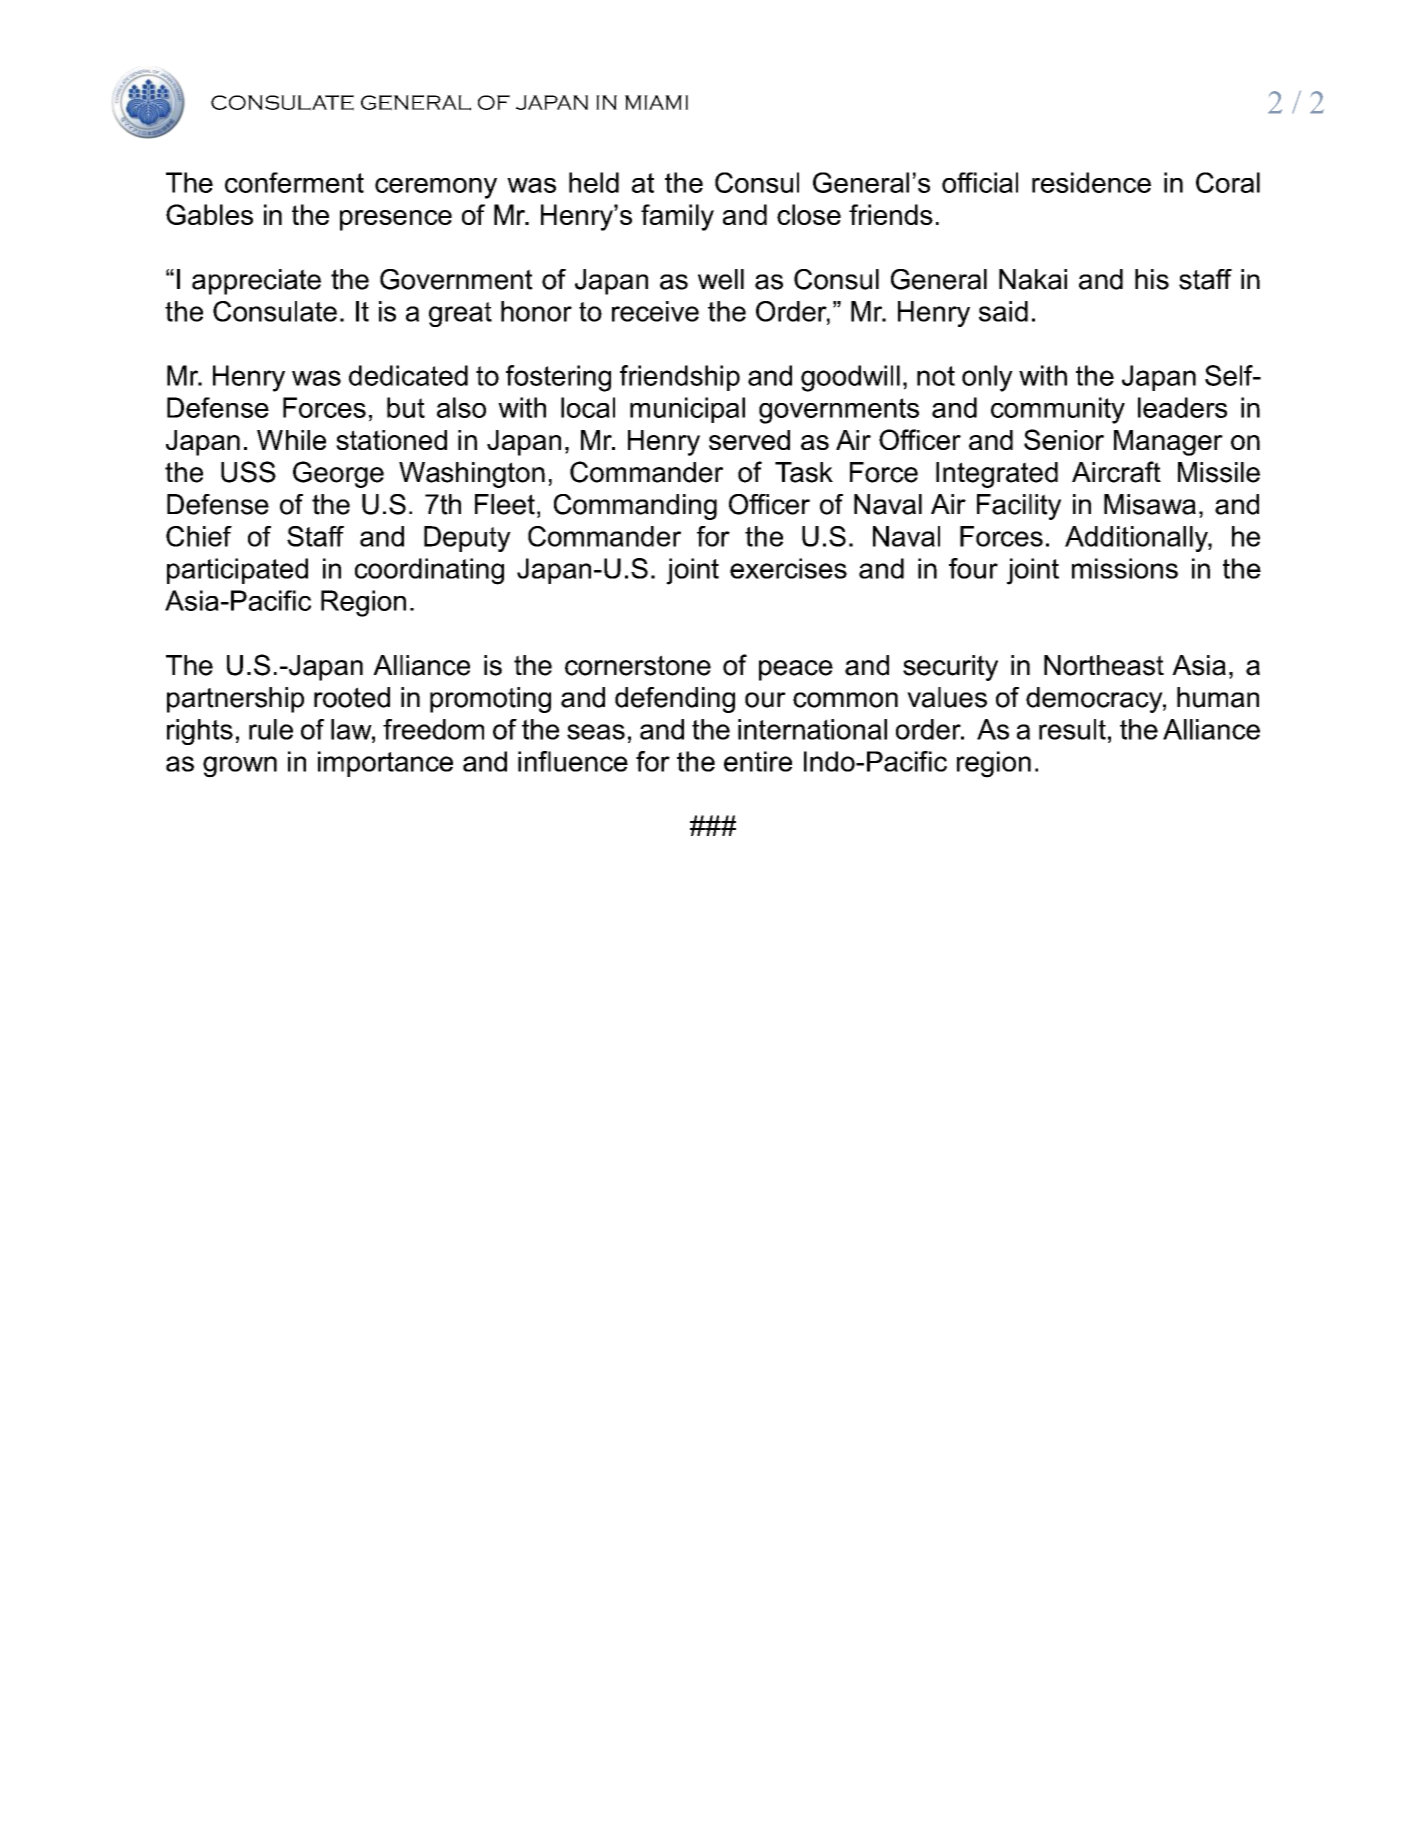 The width and height of the screenshot is (1426, 1845). Describe the element at coordinates (199, 536) in the screenshot. I see `Chief` at that location.
